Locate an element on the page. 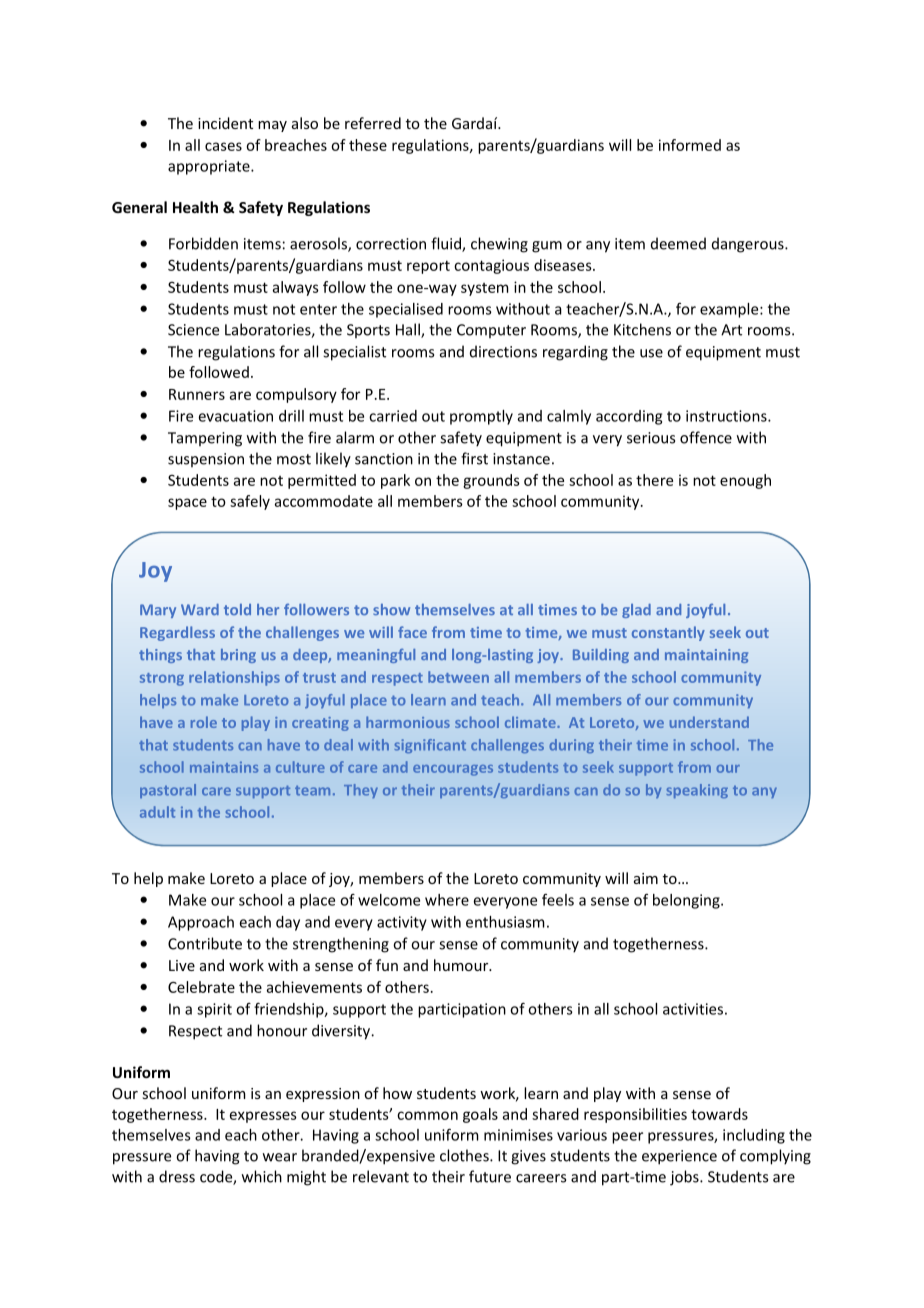 The width and height of the document is (924, 1308). glad is located at coordinates (636, 611).
